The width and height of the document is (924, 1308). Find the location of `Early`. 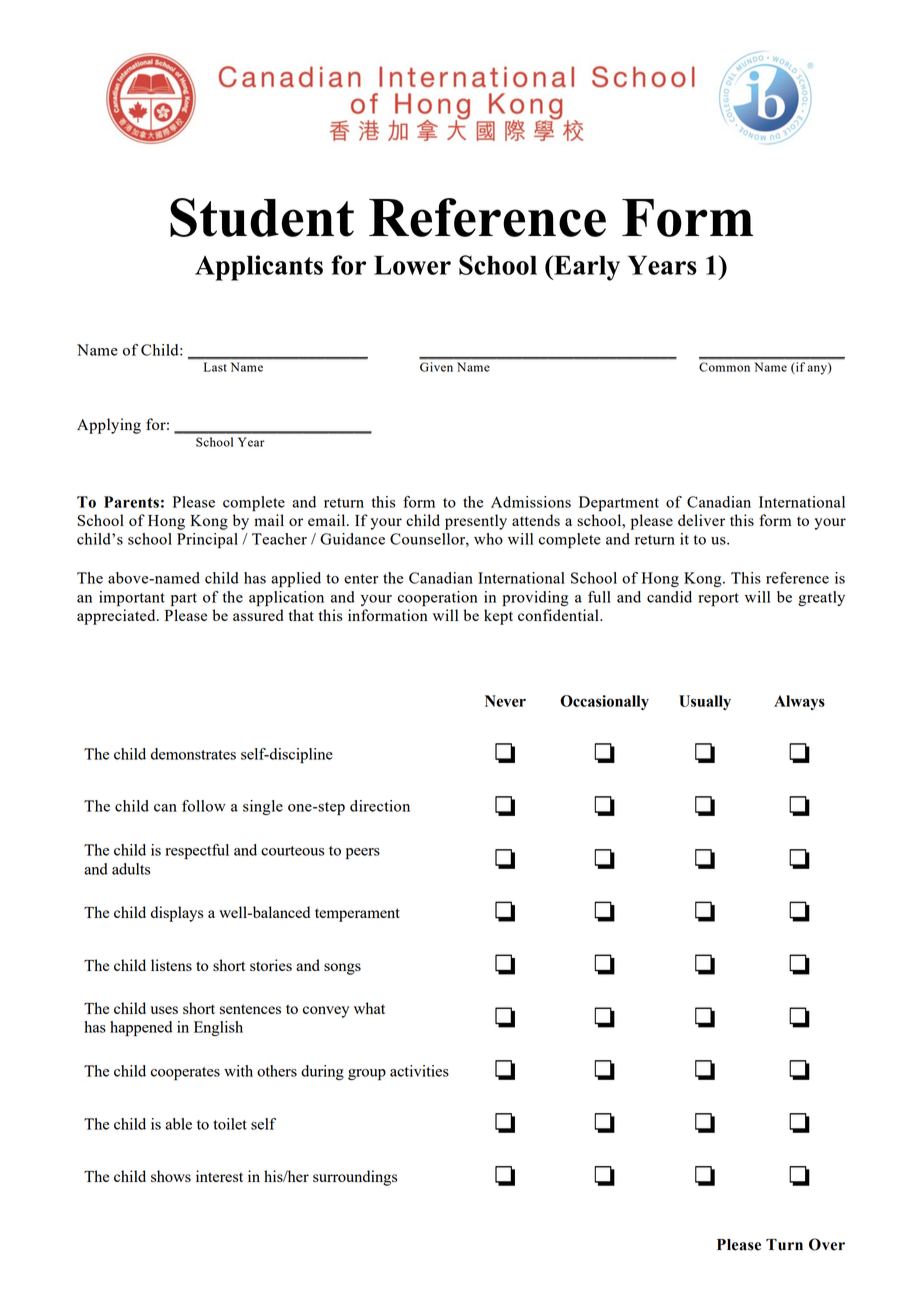

Early is located at coordinates (586, 268).
